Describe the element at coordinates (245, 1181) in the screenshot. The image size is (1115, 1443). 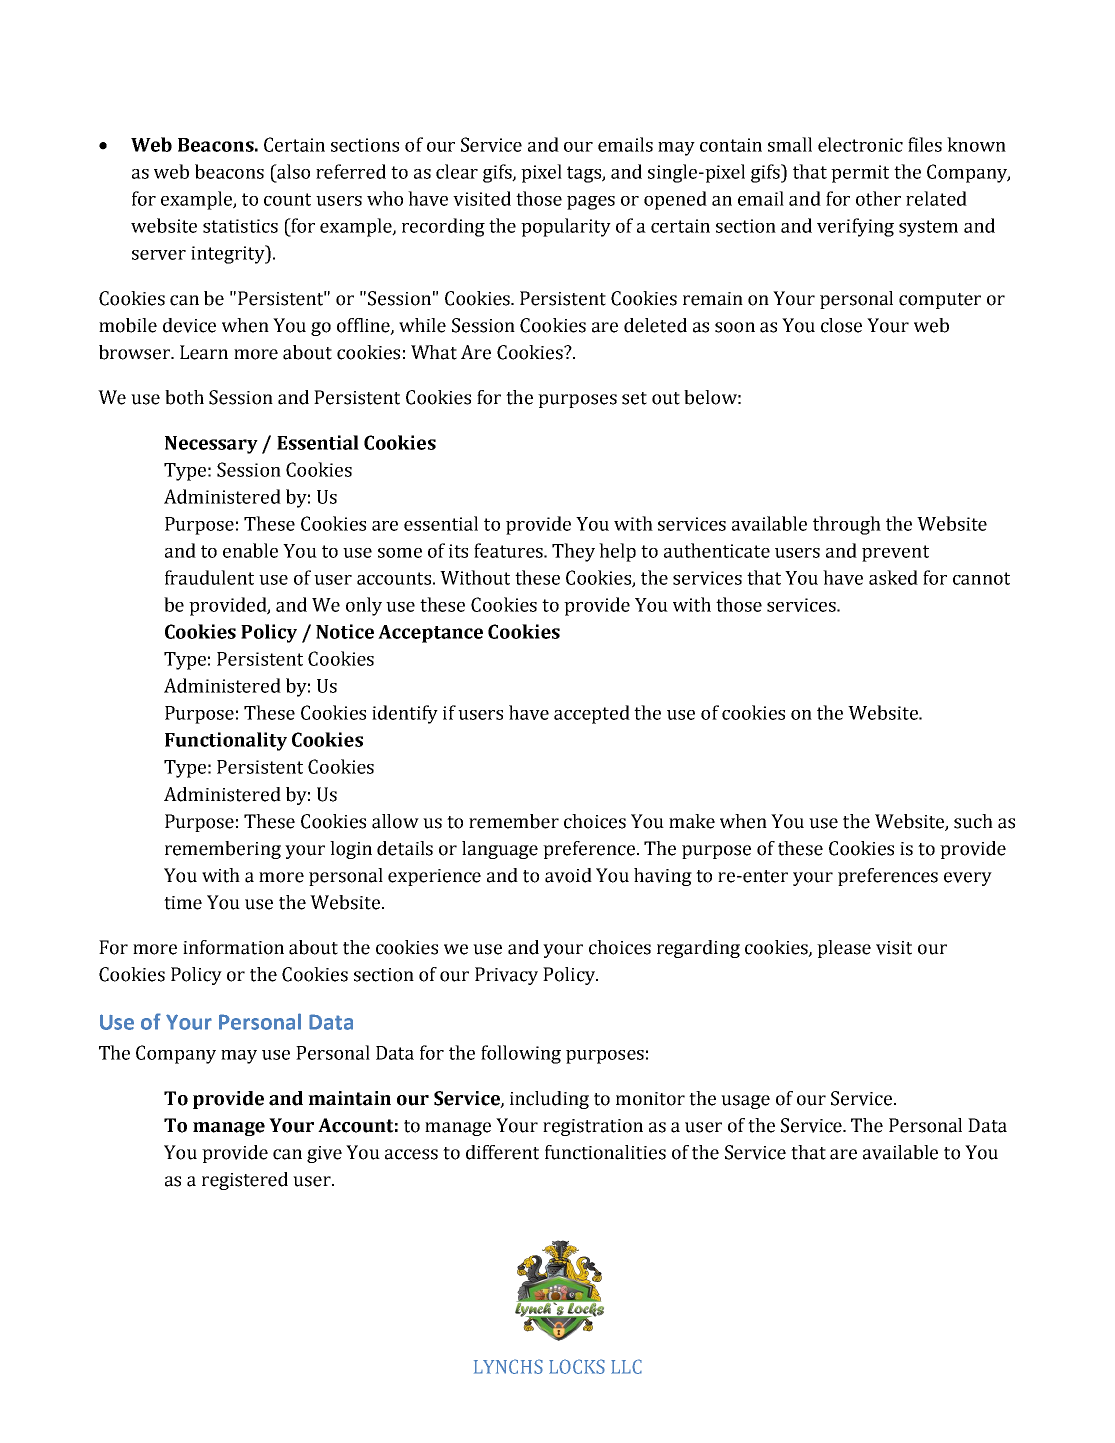
I see `registered` at that location.
